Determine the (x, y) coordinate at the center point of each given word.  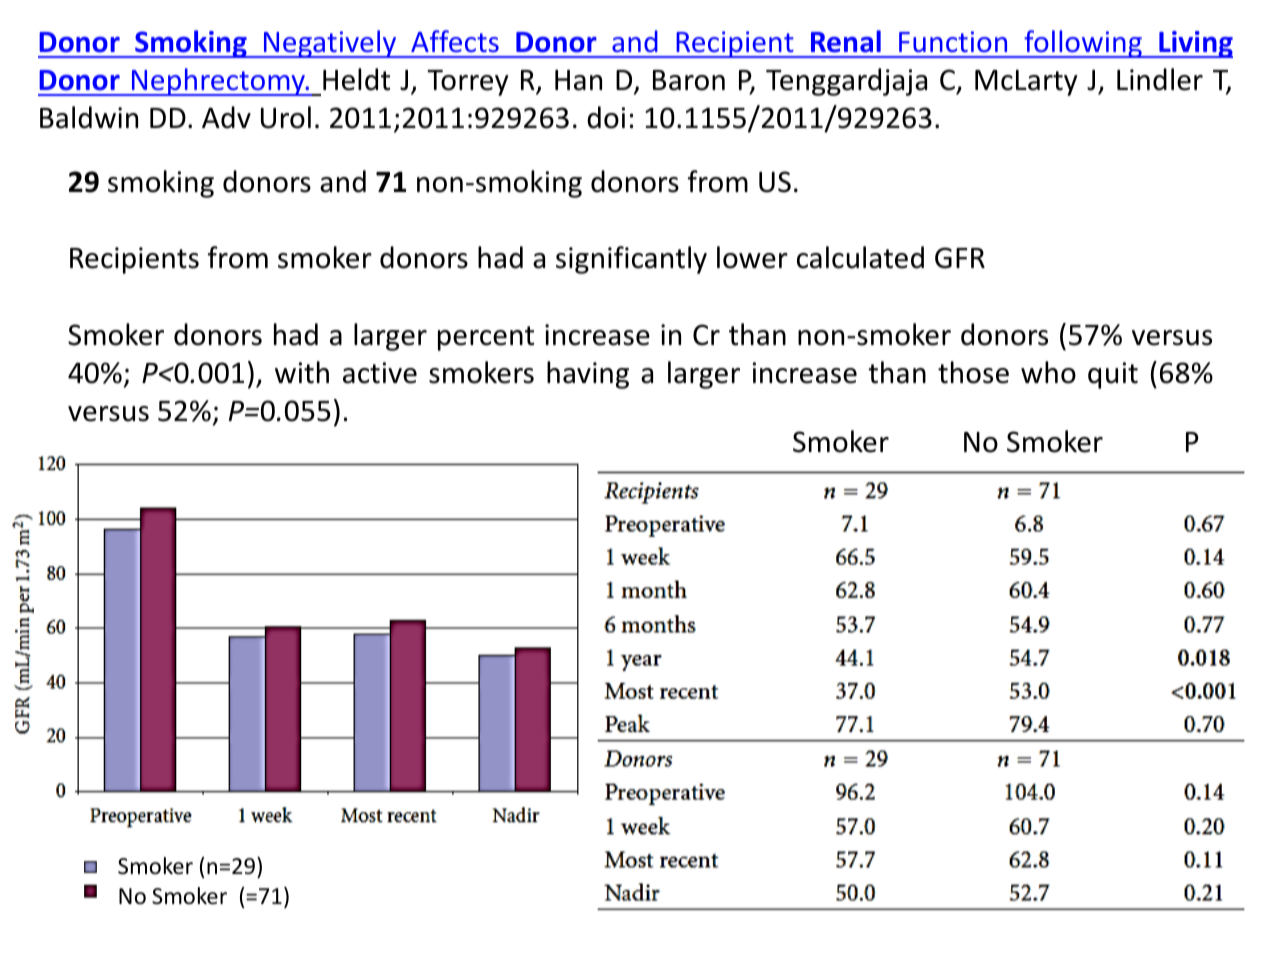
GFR (960, 258)
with (302, 372)
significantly (631, 260)
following (1083, 44)
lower (752, 257)
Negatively (330, 44)
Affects (455, 41)
